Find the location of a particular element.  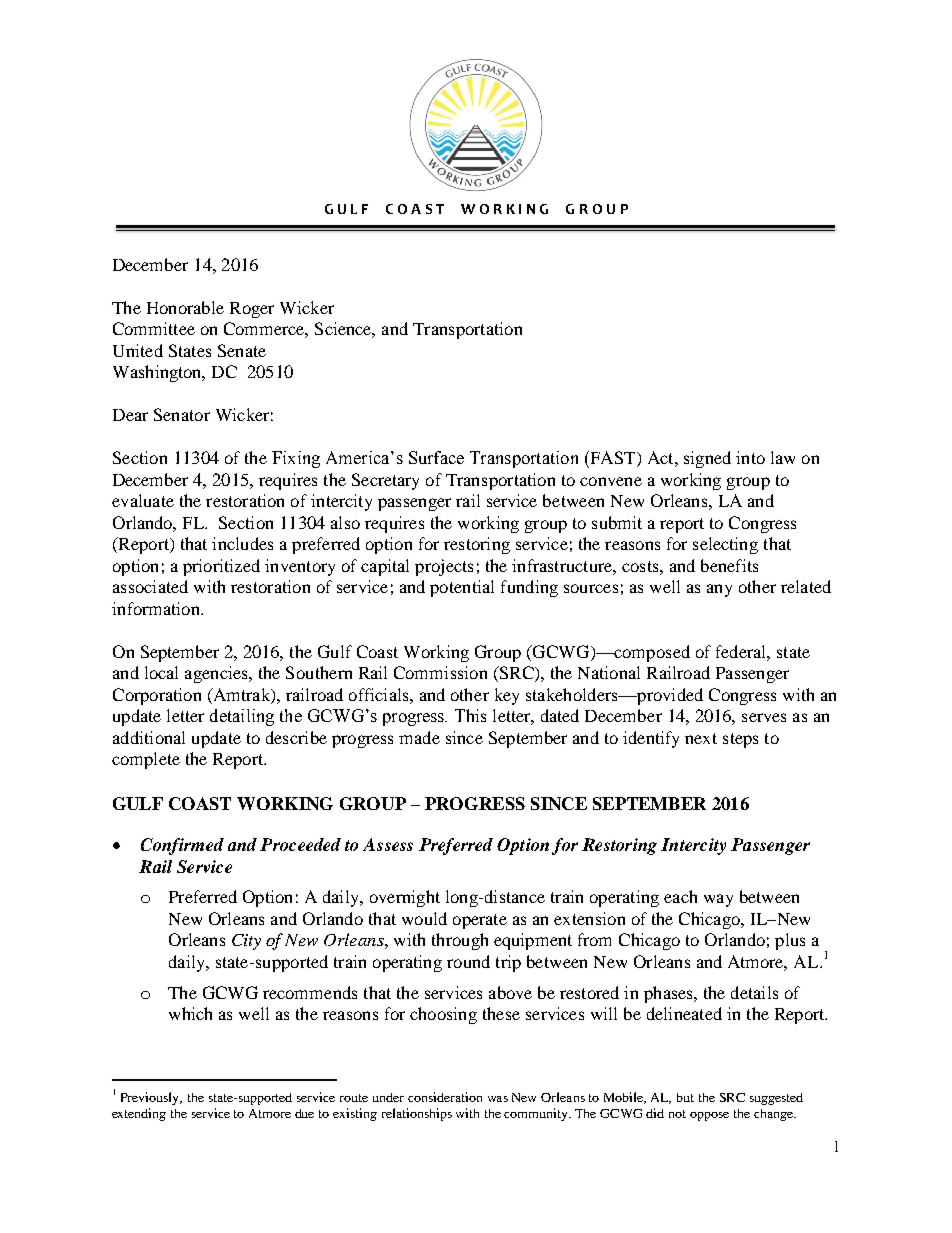

way is located at coordinates (718, 900).
